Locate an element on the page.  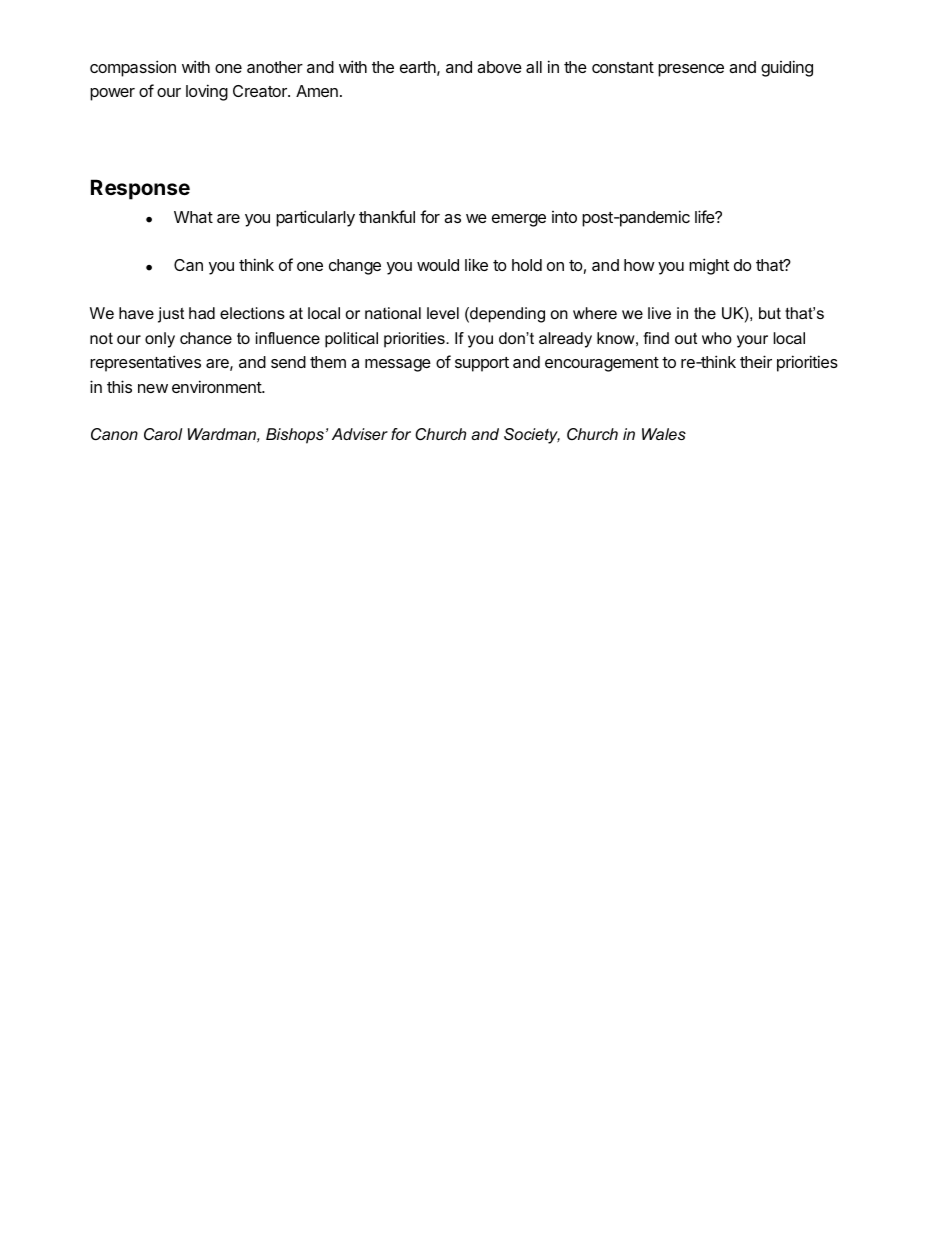
would is located at coordinates (438, 265).
